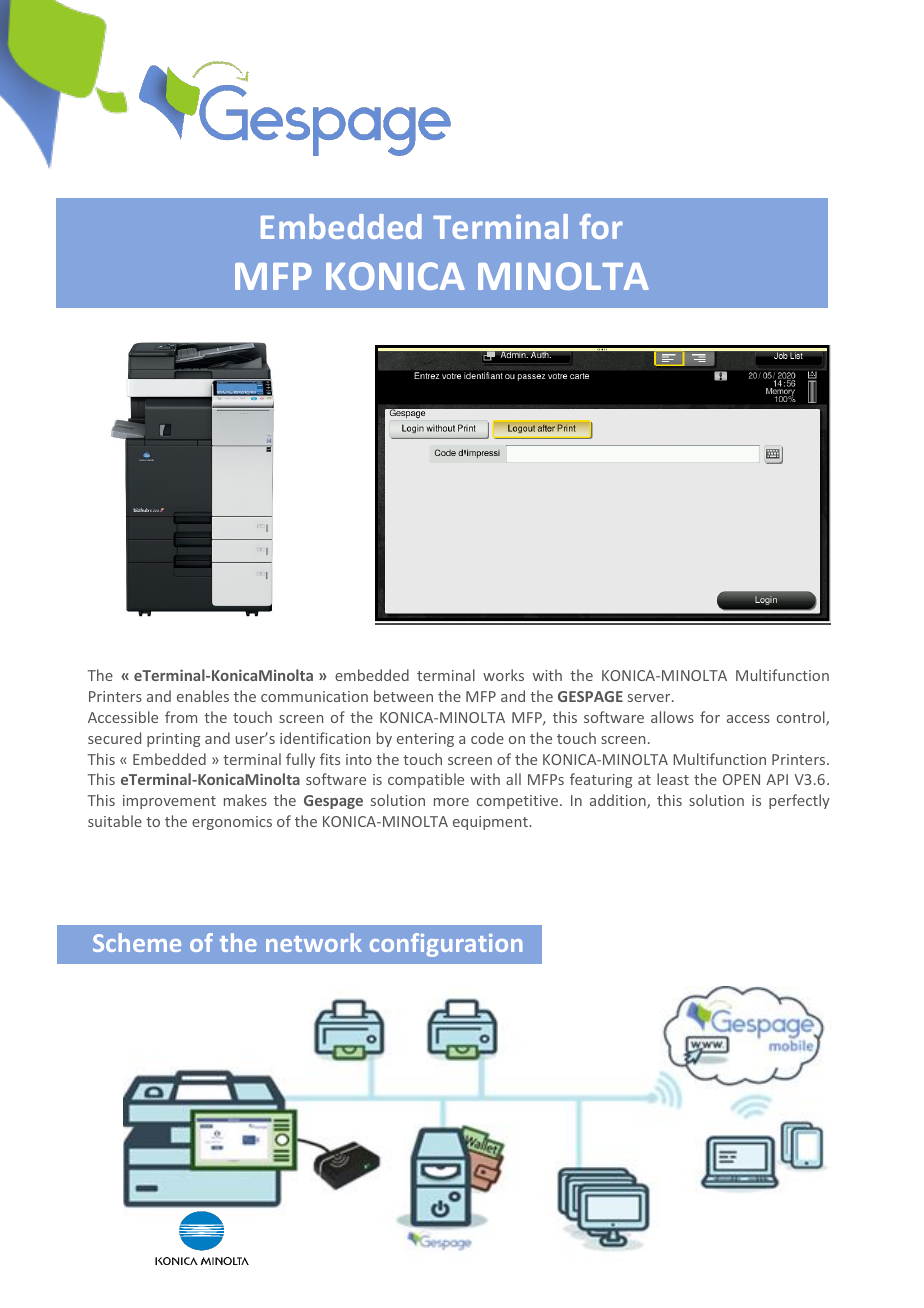 The width and height of the screenshot is (924, 1308). Describe the element at coordinates (619, 801) in the screenshot. I see `addition` at that location.
